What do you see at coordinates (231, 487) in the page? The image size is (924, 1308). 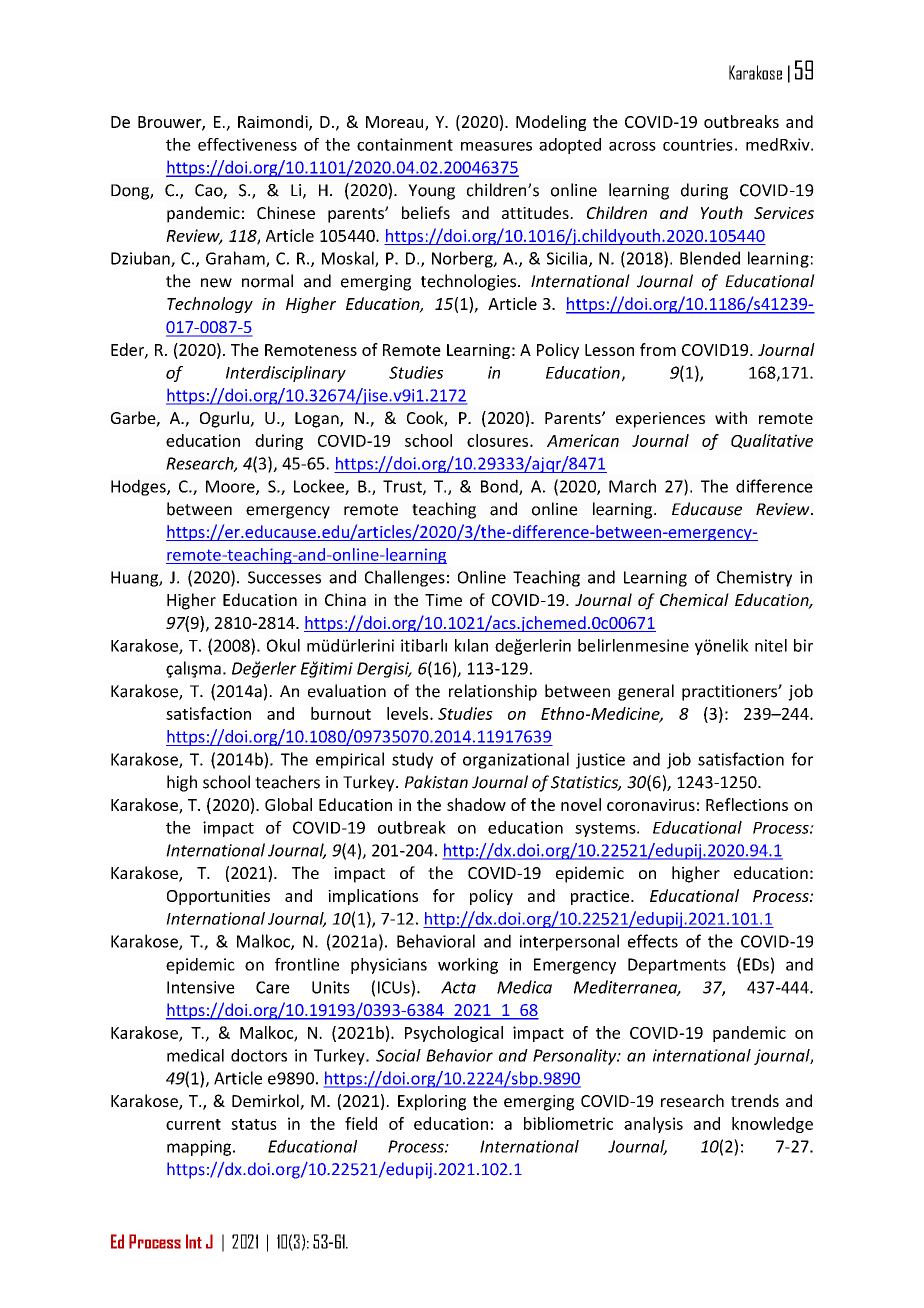 I see `Moore` at bounding box center [231, 487].
